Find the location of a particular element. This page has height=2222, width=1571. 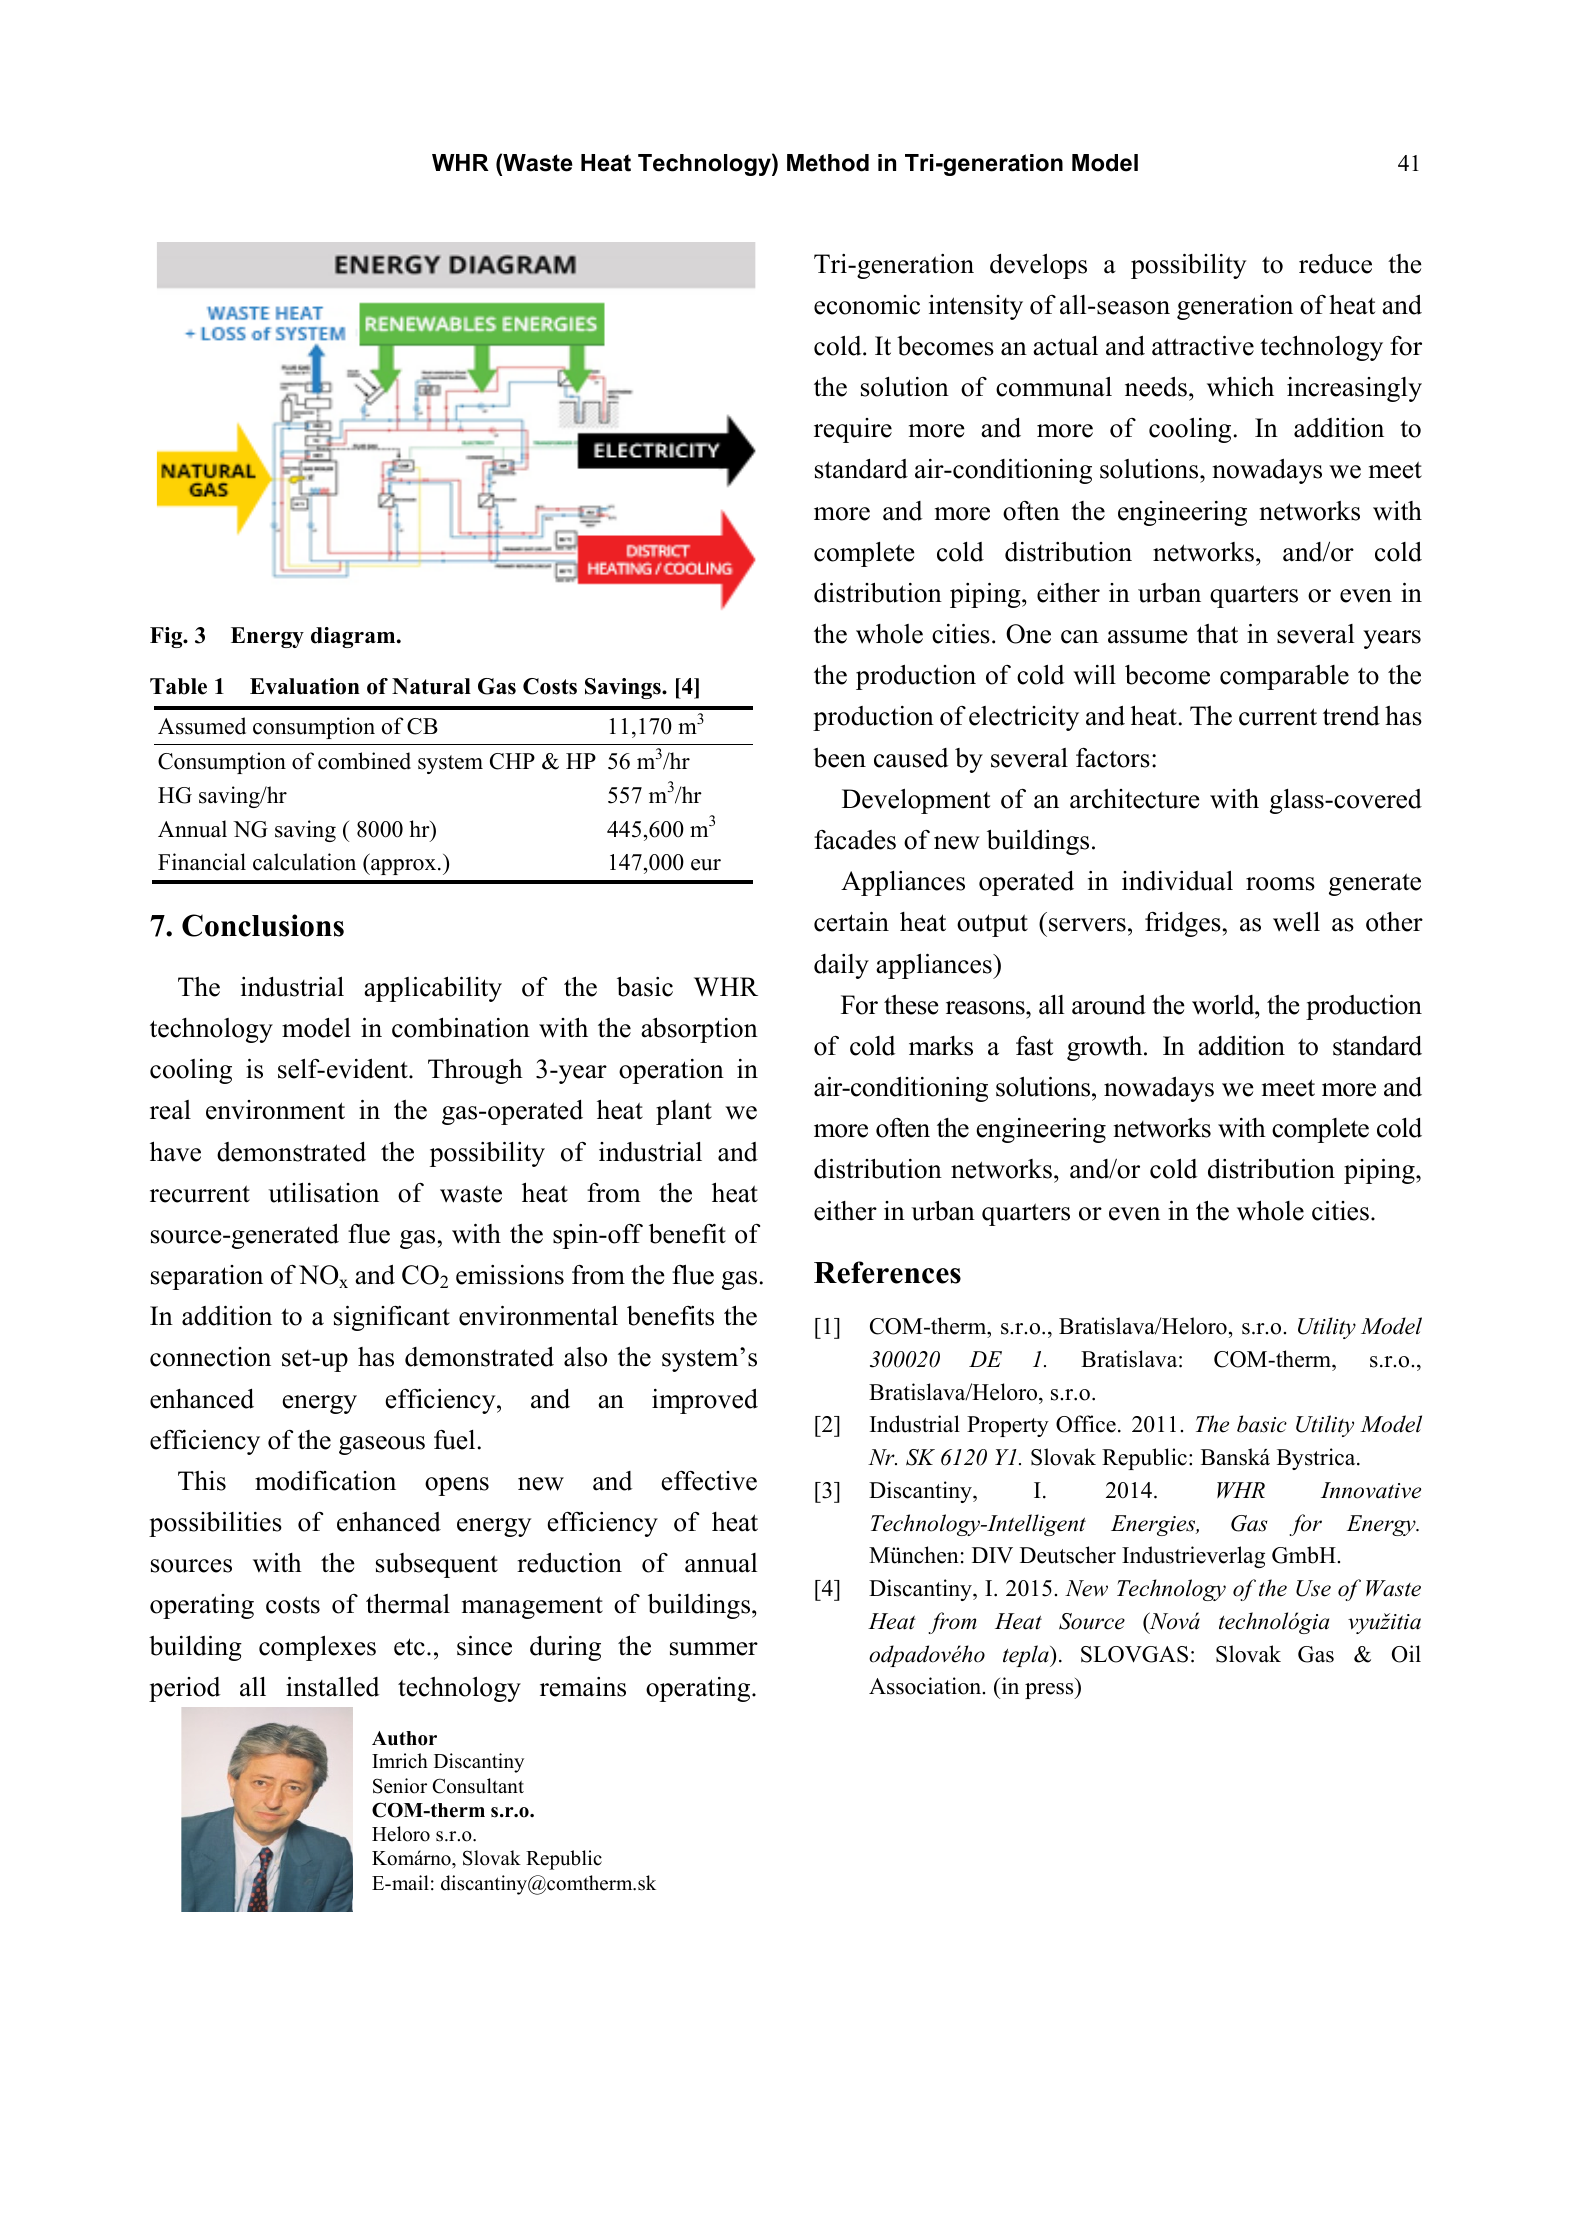

reduce is located at coordinates (1335, 264).
